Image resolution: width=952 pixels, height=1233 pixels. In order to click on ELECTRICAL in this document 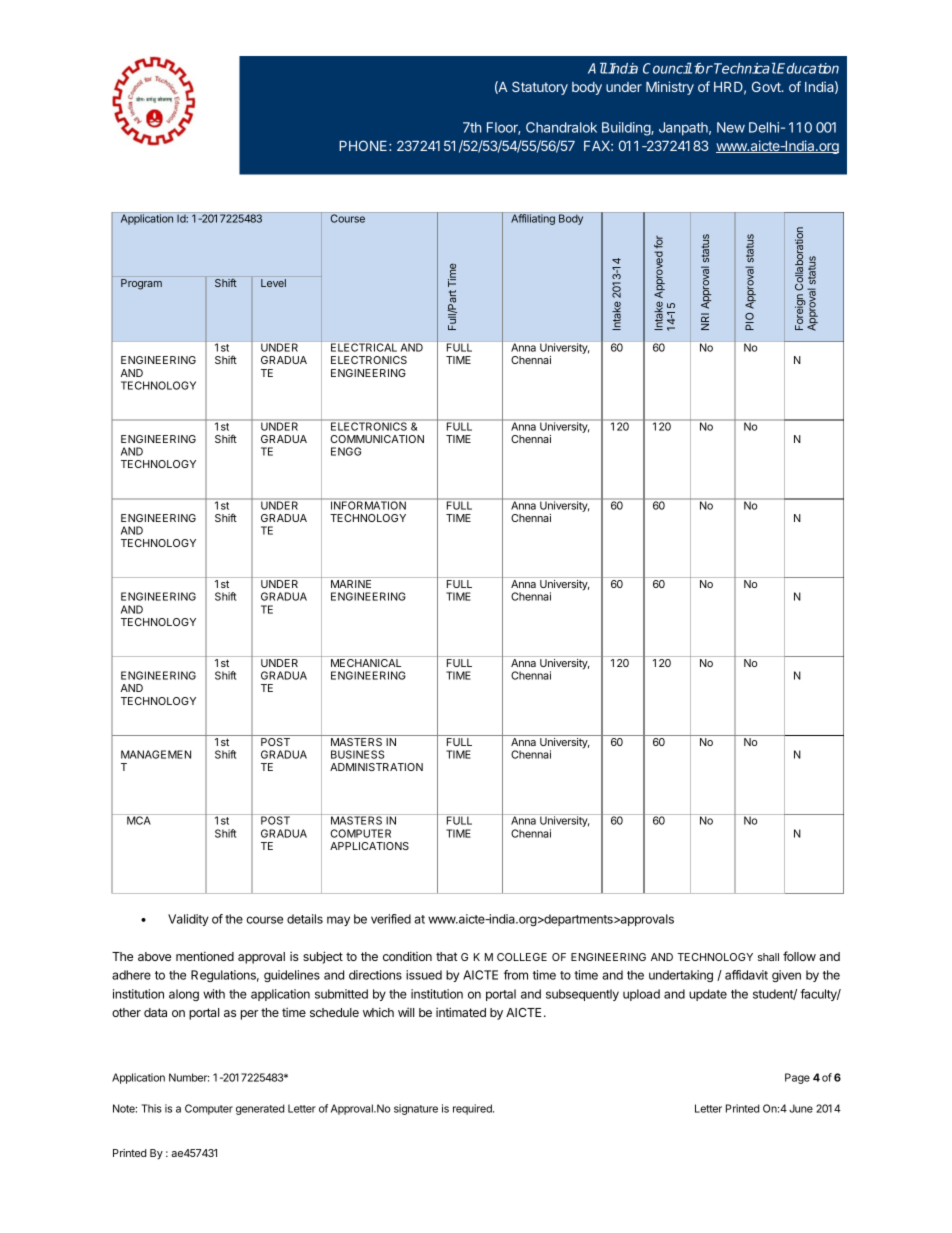, I will do `click(364, 347)`.
